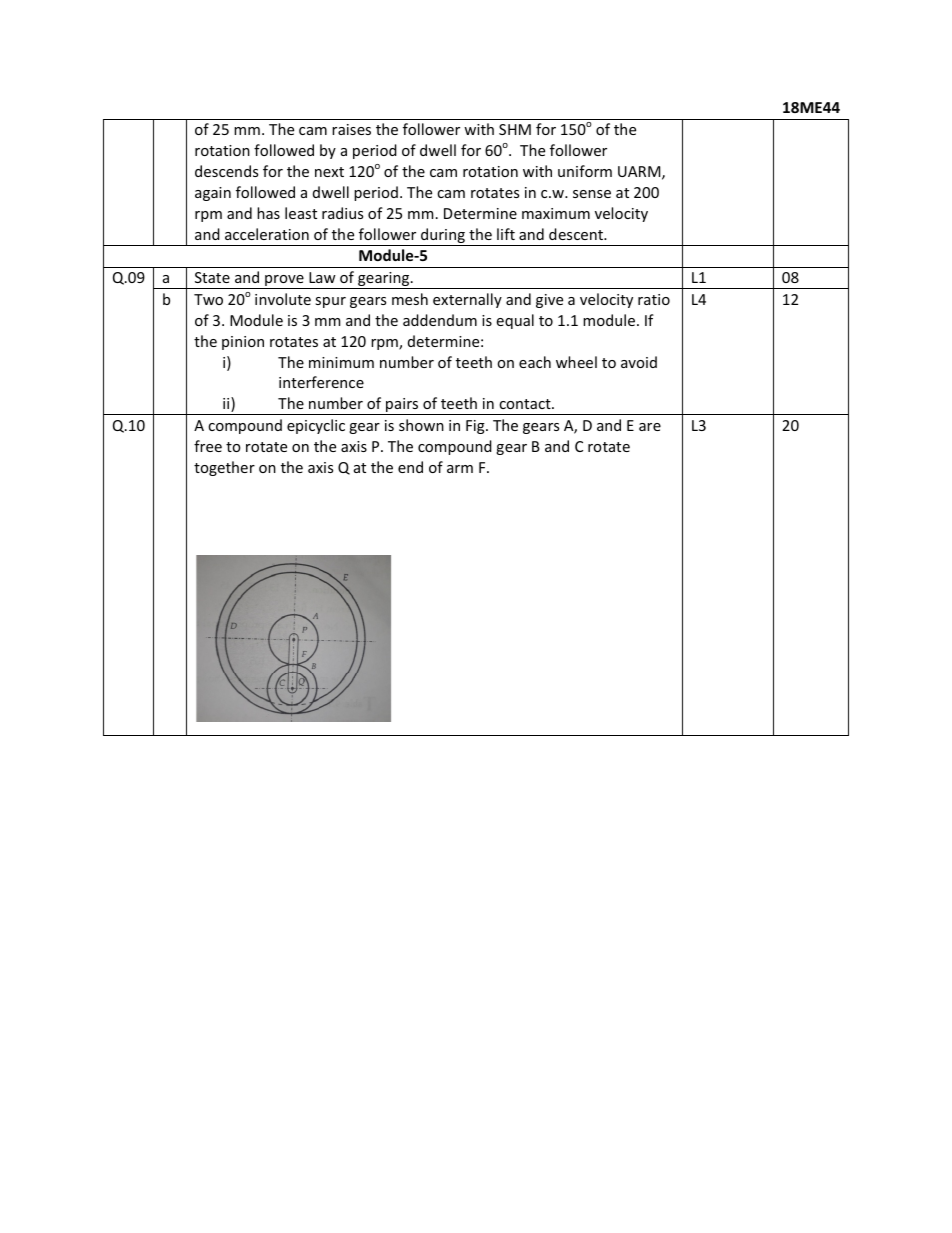 Image resolution: width=952 pixels, height=1233 pixels. What do you see at coordinates (549, 301) in the screenshot?
I see `give` at bounding box center [549, 301].
